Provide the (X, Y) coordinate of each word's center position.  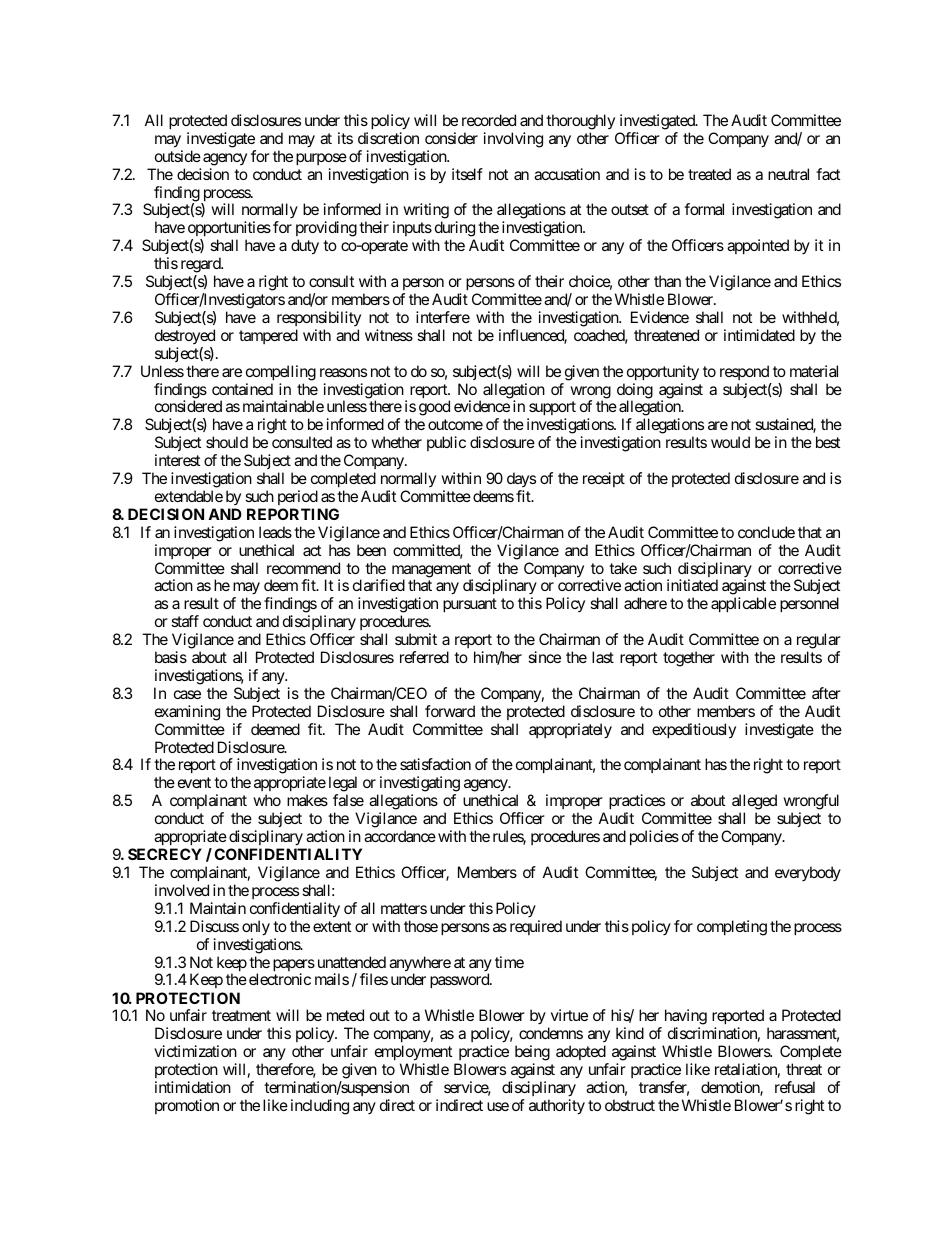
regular (819, 642)
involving (513, 140)
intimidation (193, 1087)
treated (709, 174)
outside (178, 156)
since (544, 657)
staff (185, 621)
